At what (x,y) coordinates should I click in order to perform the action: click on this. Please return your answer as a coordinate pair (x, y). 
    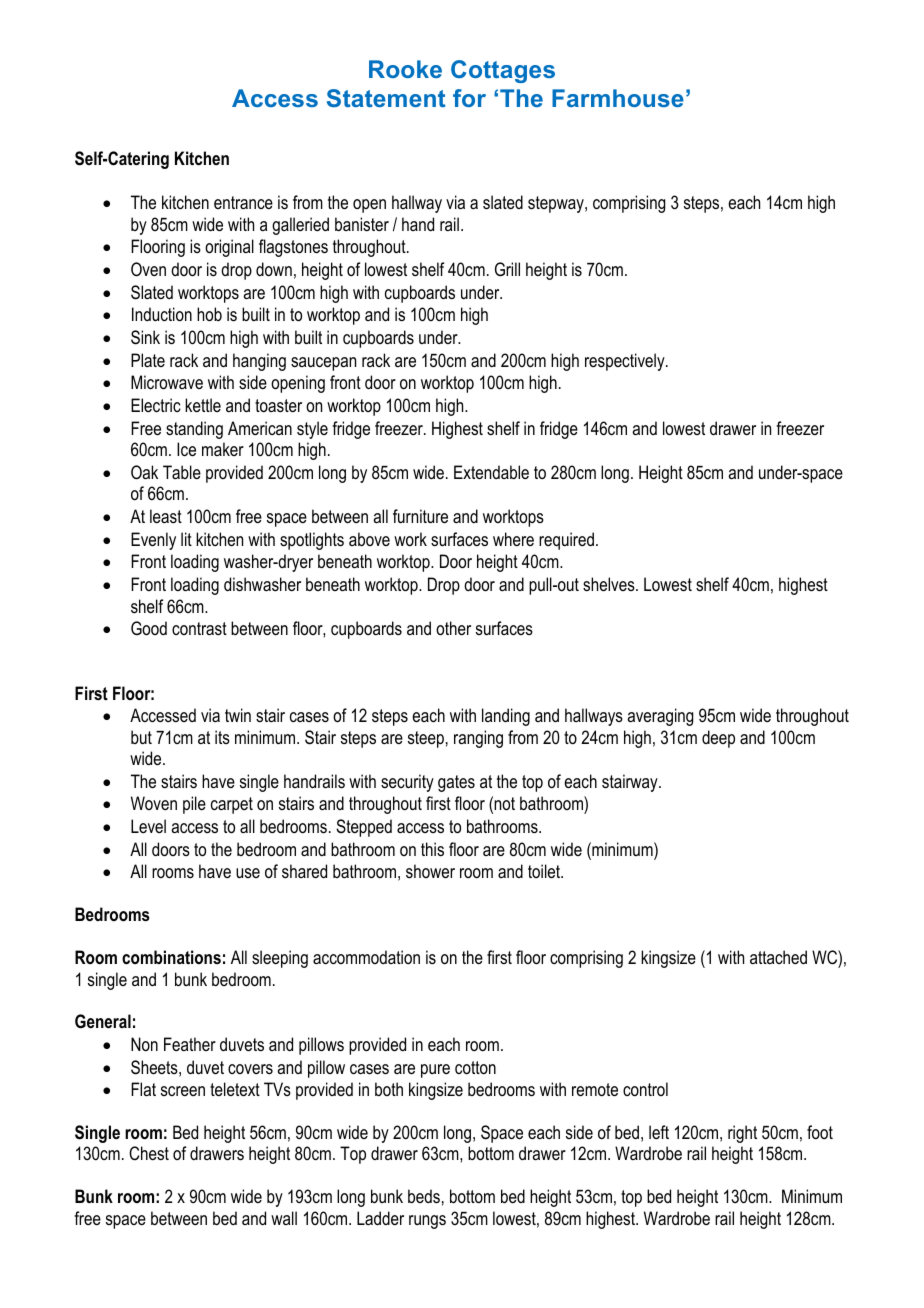
    Looking at the image, I should click on (432, 849).
